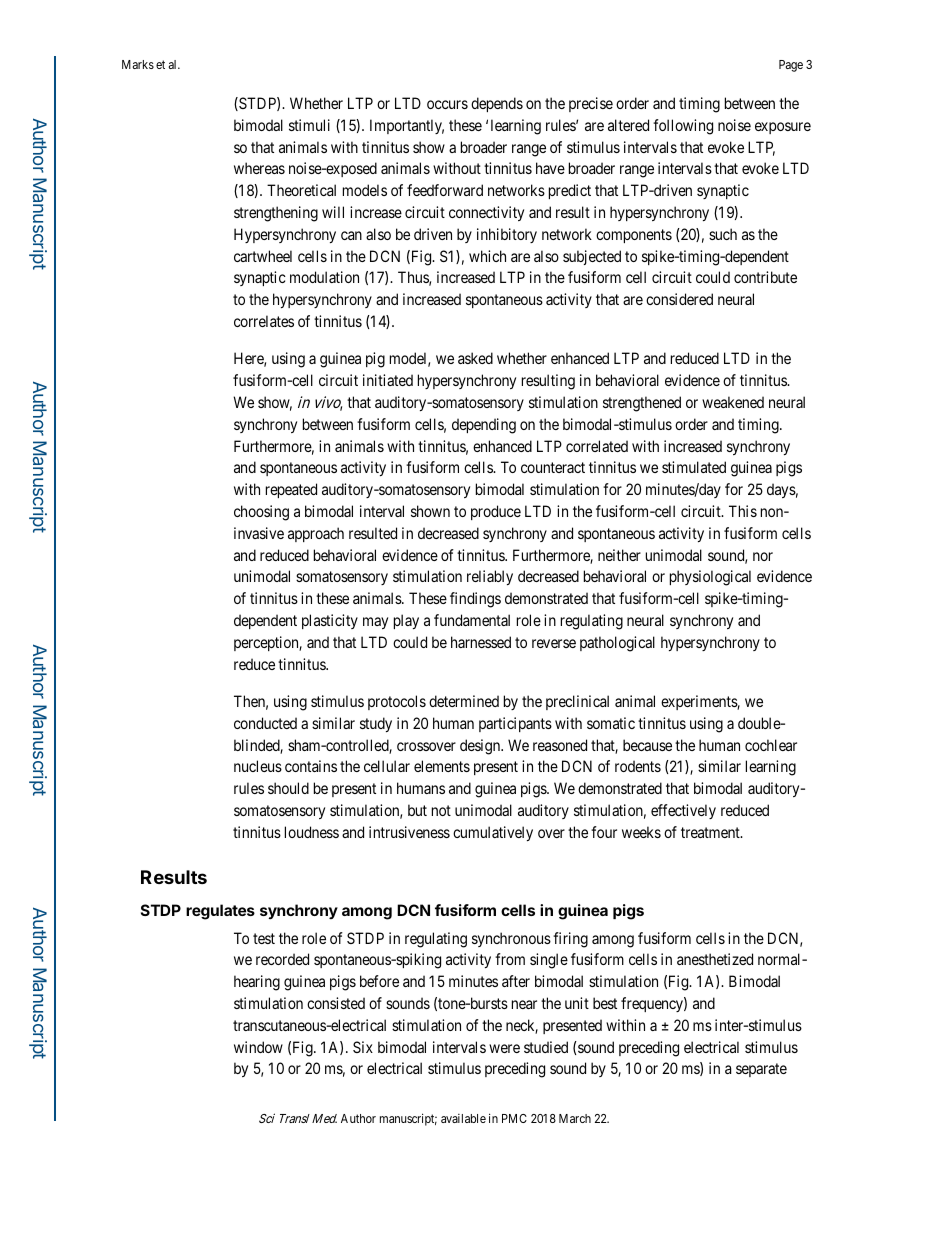  Describe the element at coordinates (493, 833) in the image. I see `cumulatively` at that location.
